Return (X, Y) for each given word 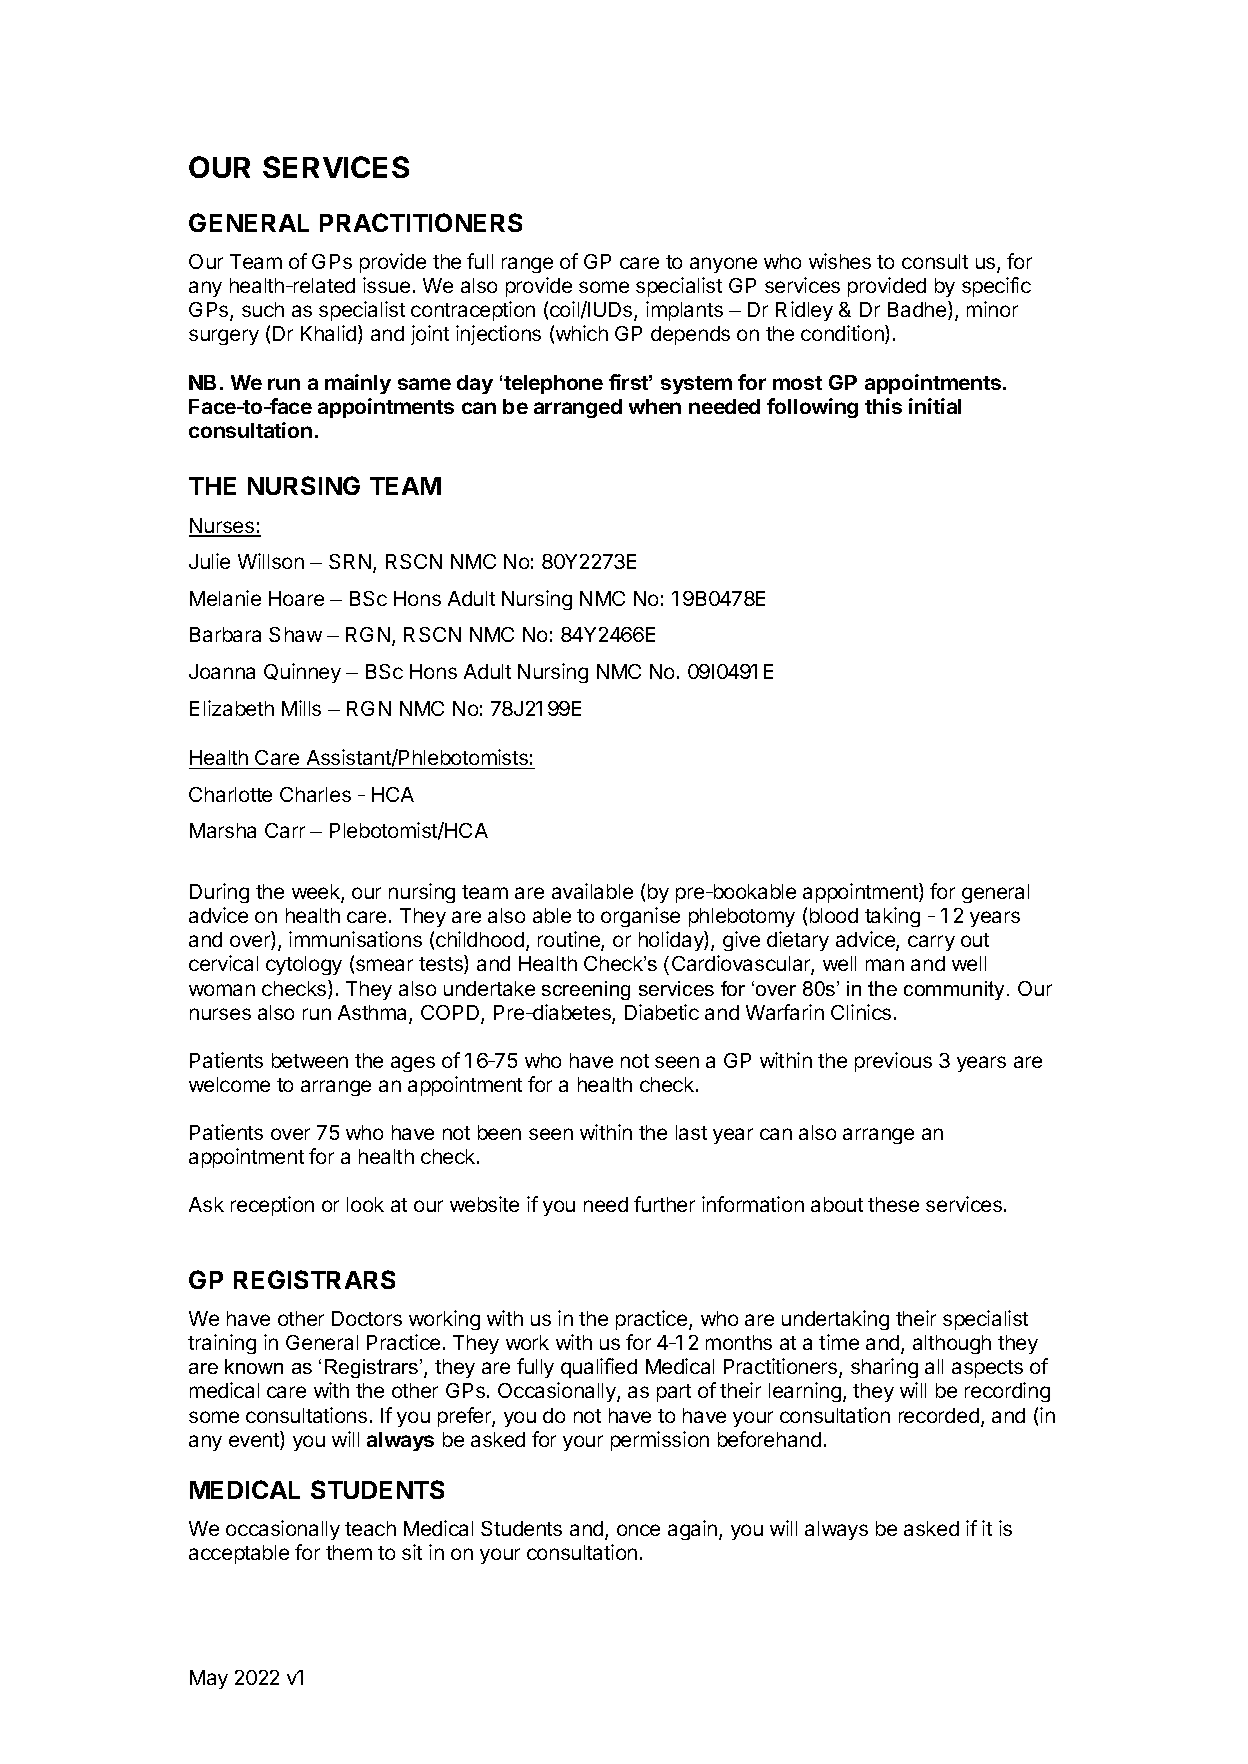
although (952, 1344)
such (263, 309)
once (638, 1530)
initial (935, 406)
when (655, 406)
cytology (304, 965)
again (694, 1530)
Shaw (295, 634)
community (954, 990)
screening (586, 990)
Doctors (367, 1318)
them (349, 1552)
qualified (599, 1368)
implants (684, 311)
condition (843, 334)
